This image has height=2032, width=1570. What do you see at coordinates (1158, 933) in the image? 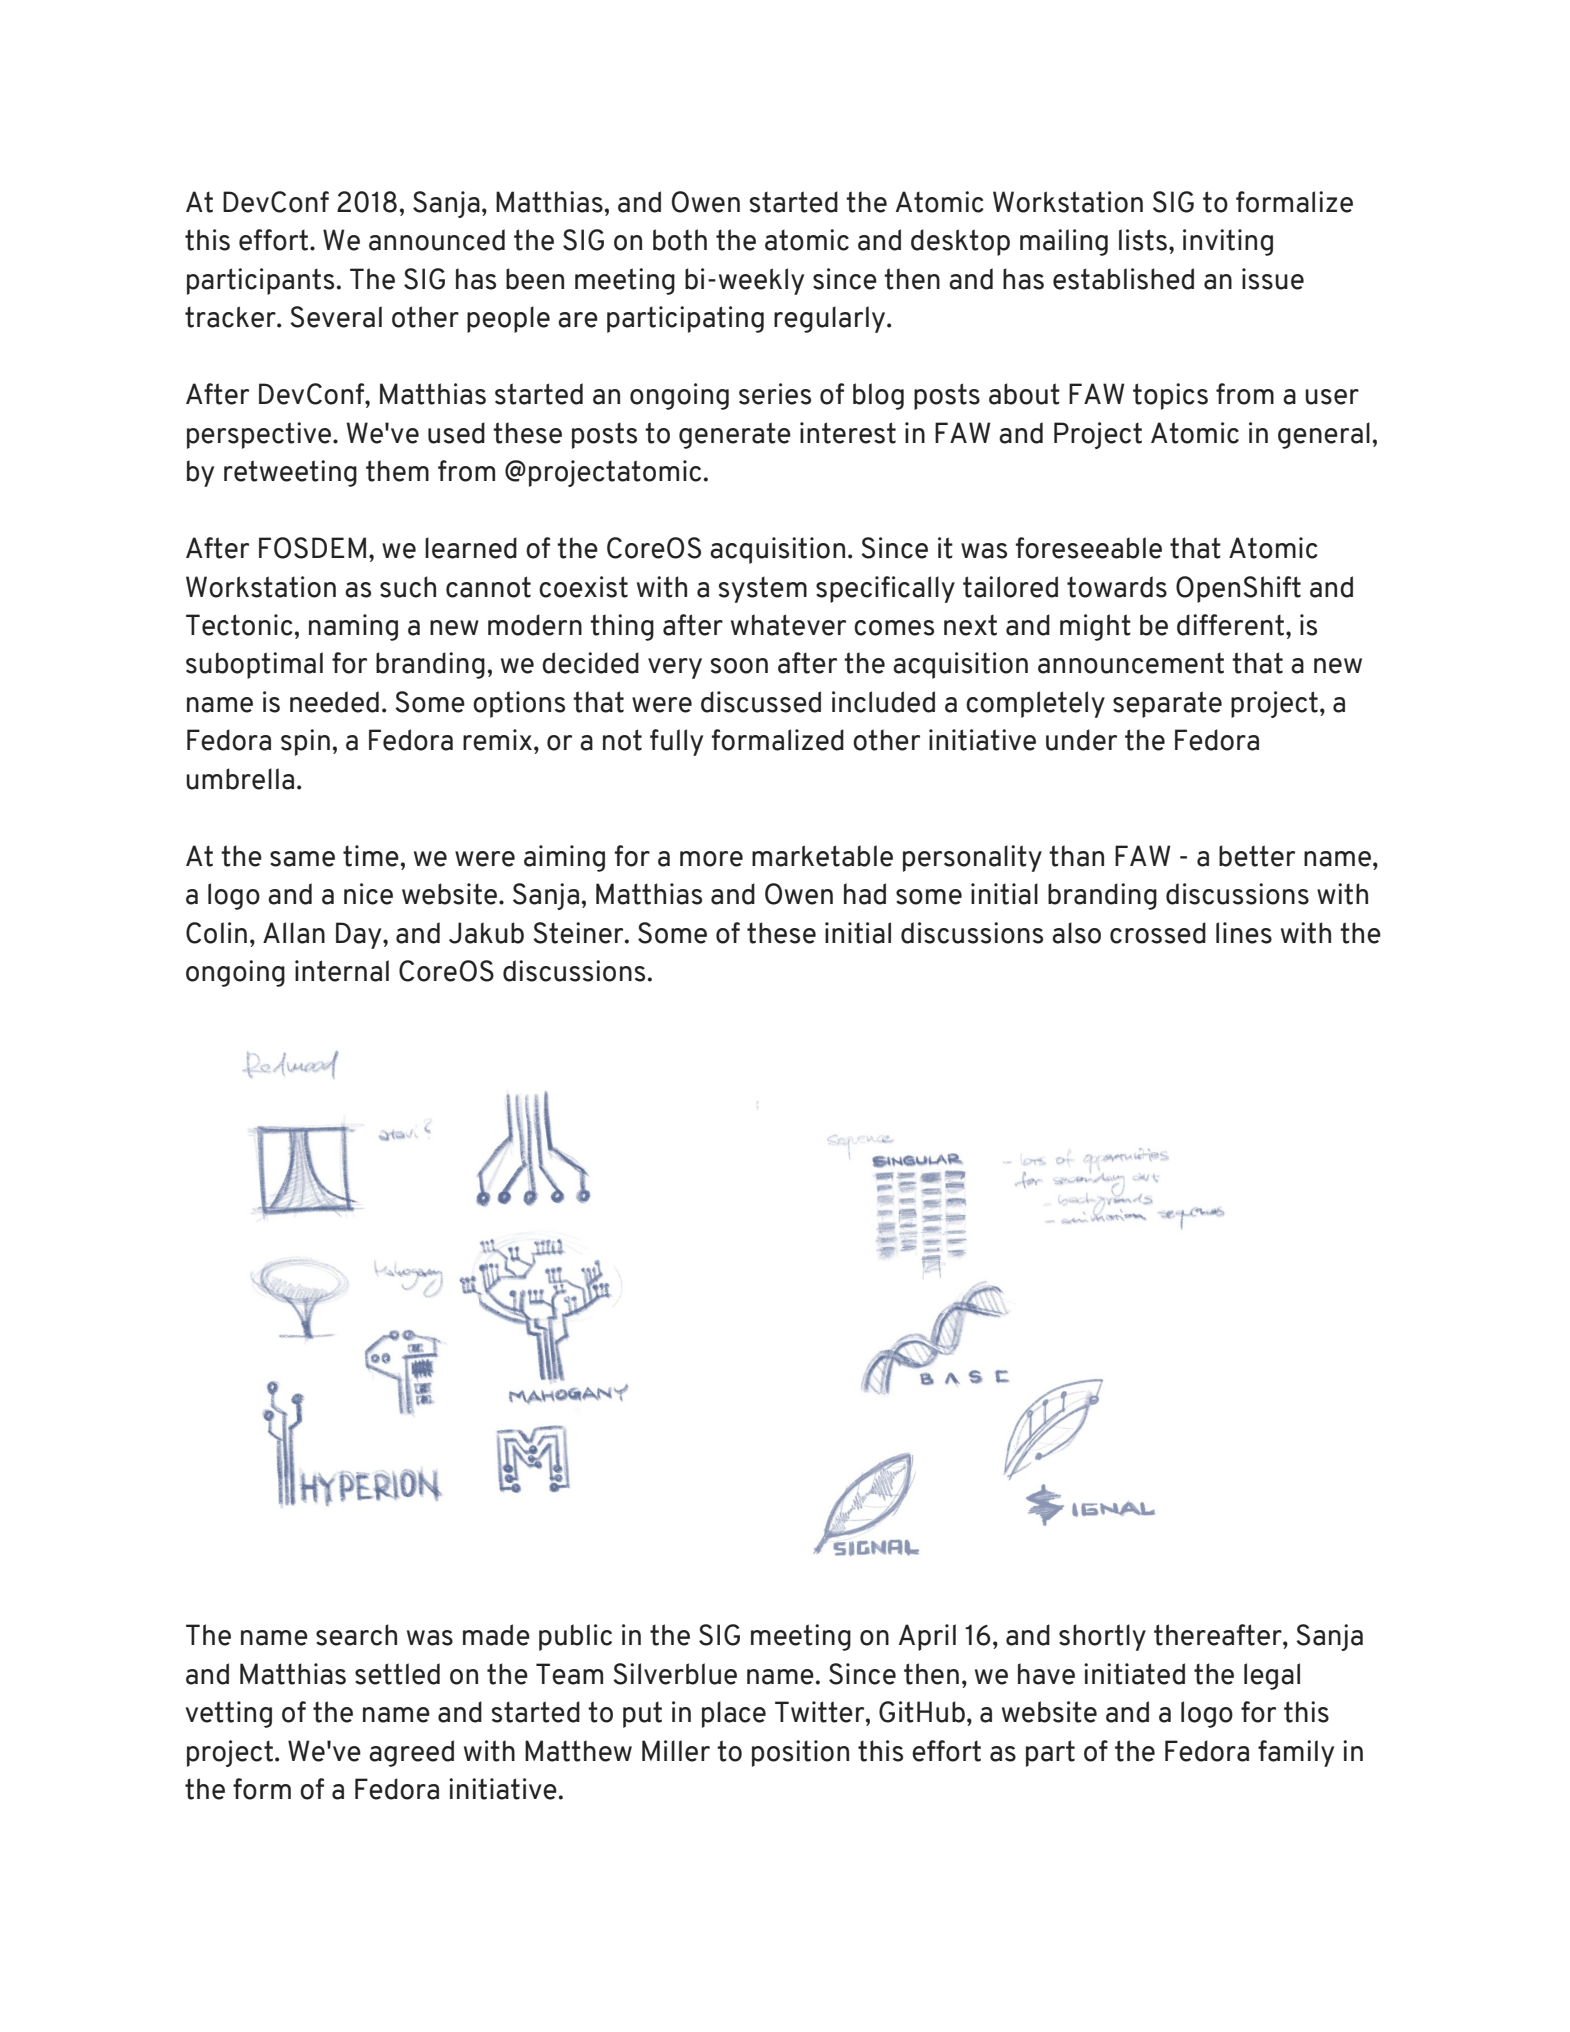
I see `crossed` at bounding box center [1158, 933].
